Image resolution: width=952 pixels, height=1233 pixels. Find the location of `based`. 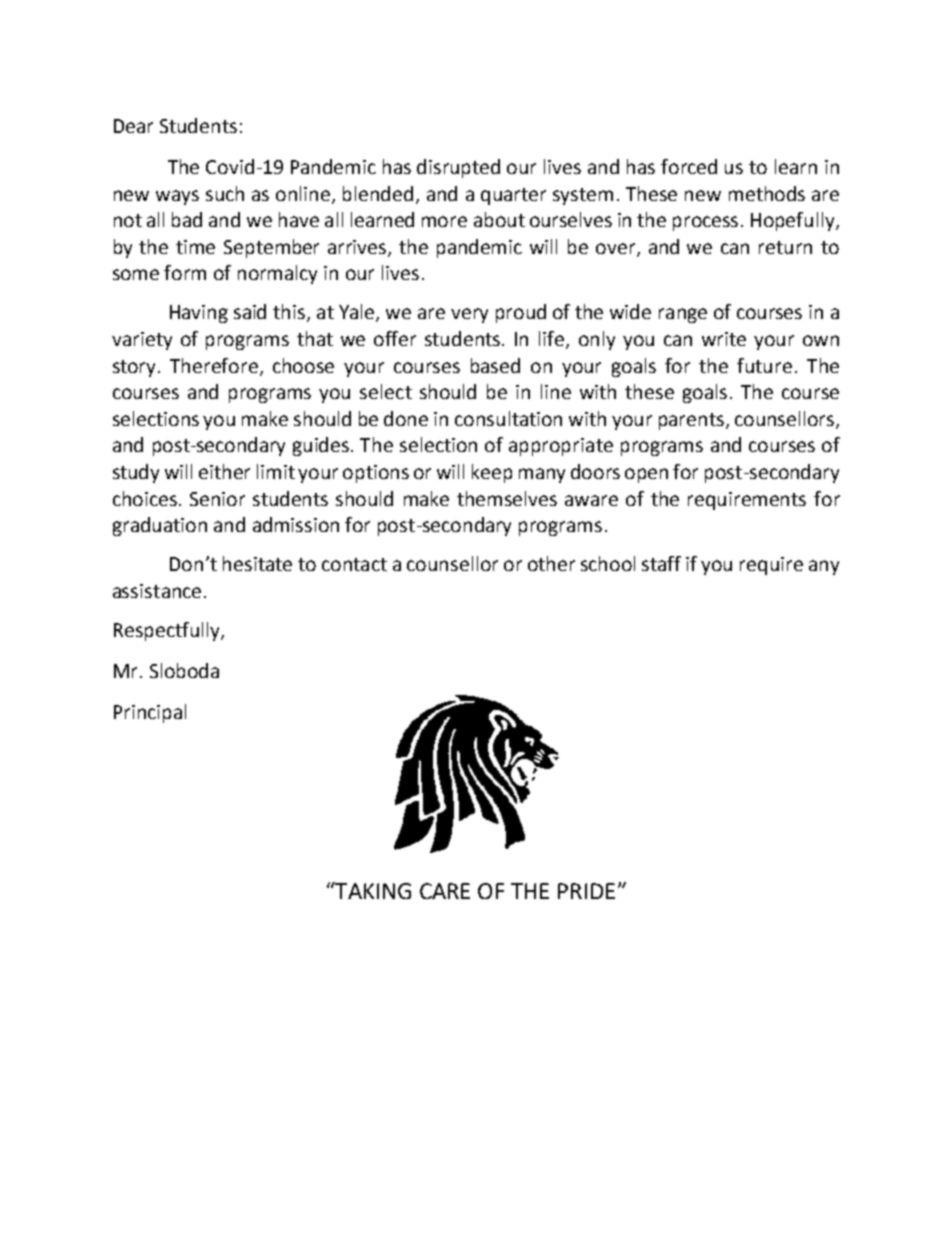

based is located at coordinates (495, 365).
